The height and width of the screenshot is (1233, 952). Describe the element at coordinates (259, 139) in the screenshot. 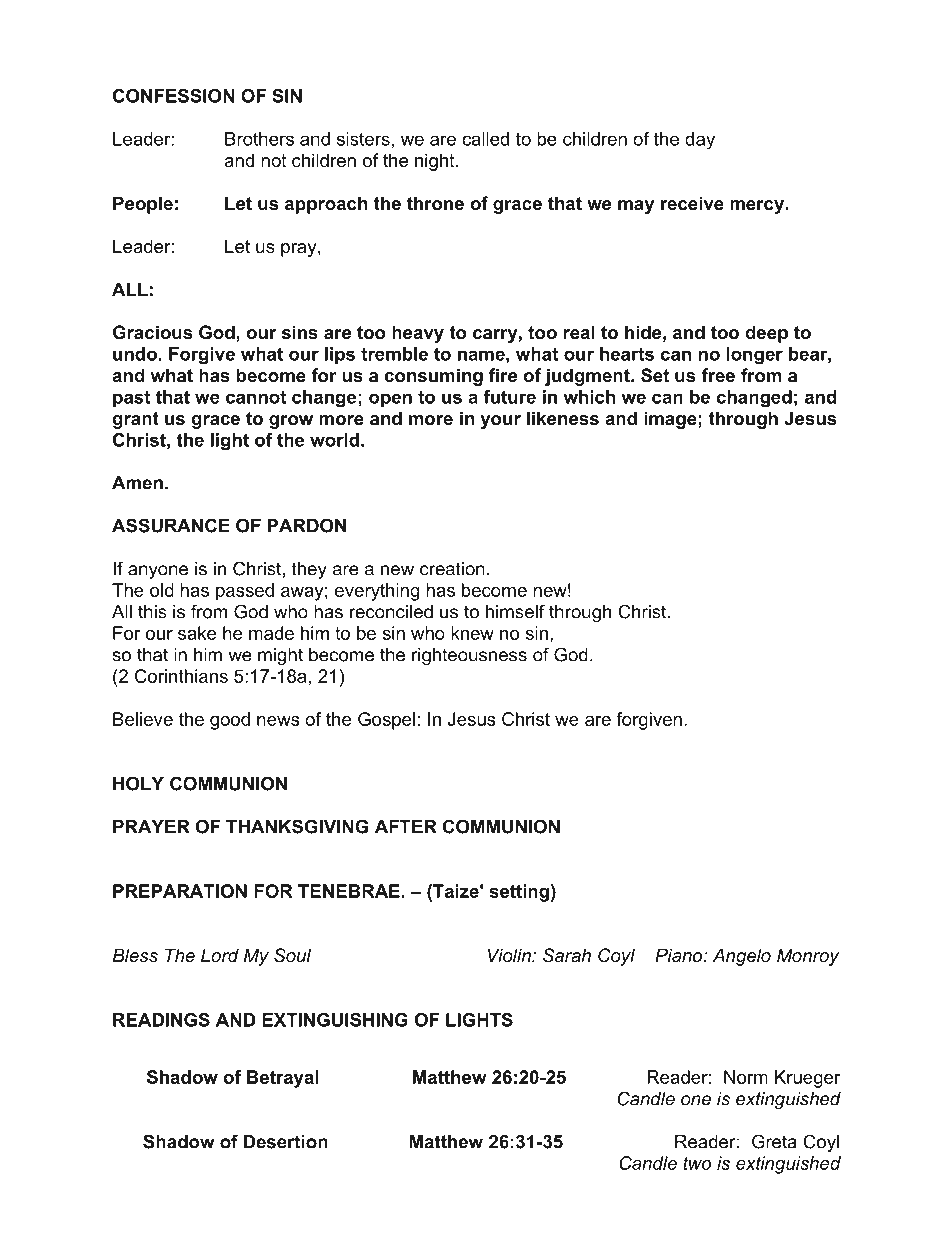

I see `Brothers` at that location.
